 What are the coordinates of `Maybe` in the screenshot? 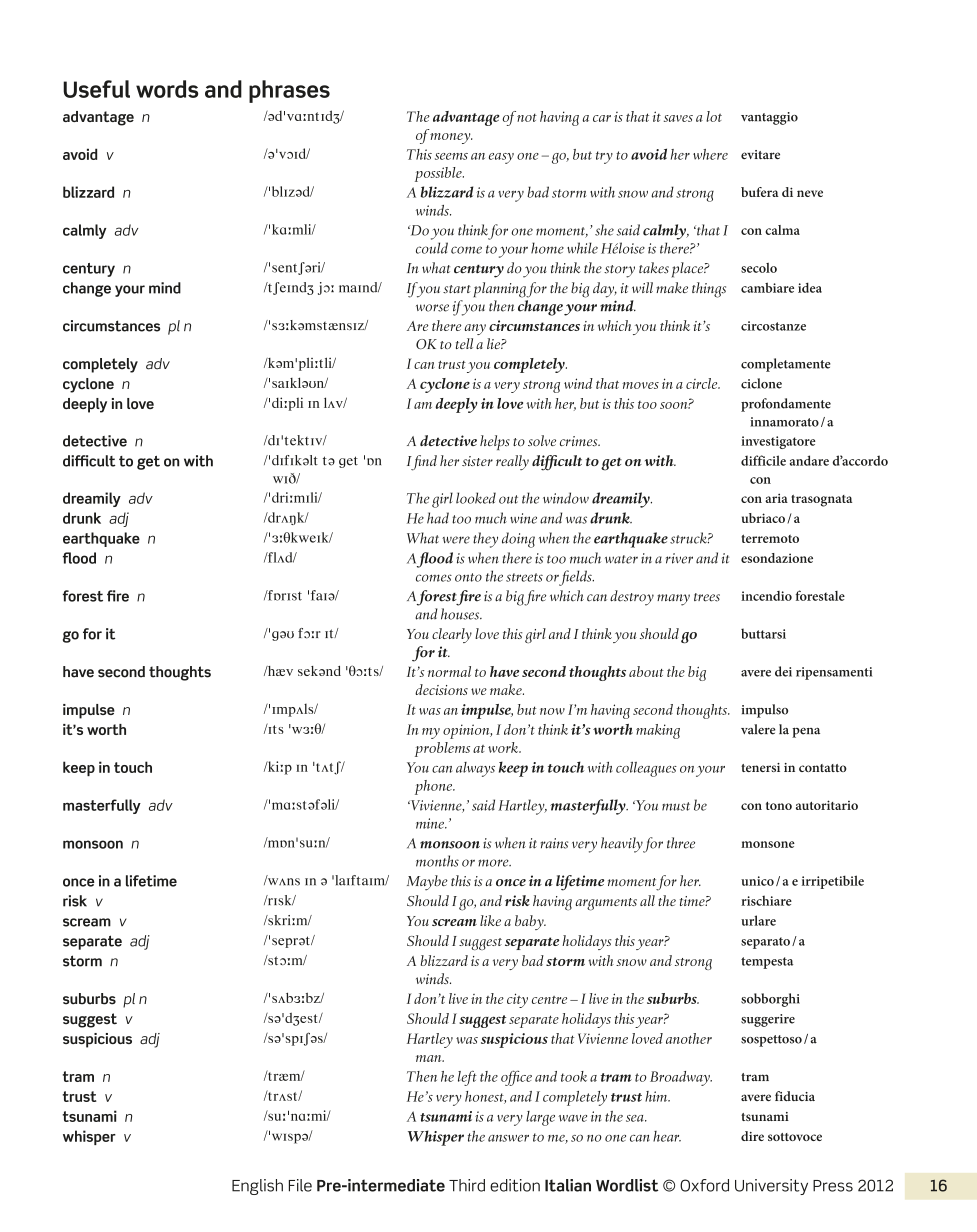 It's located at (427, 883).
